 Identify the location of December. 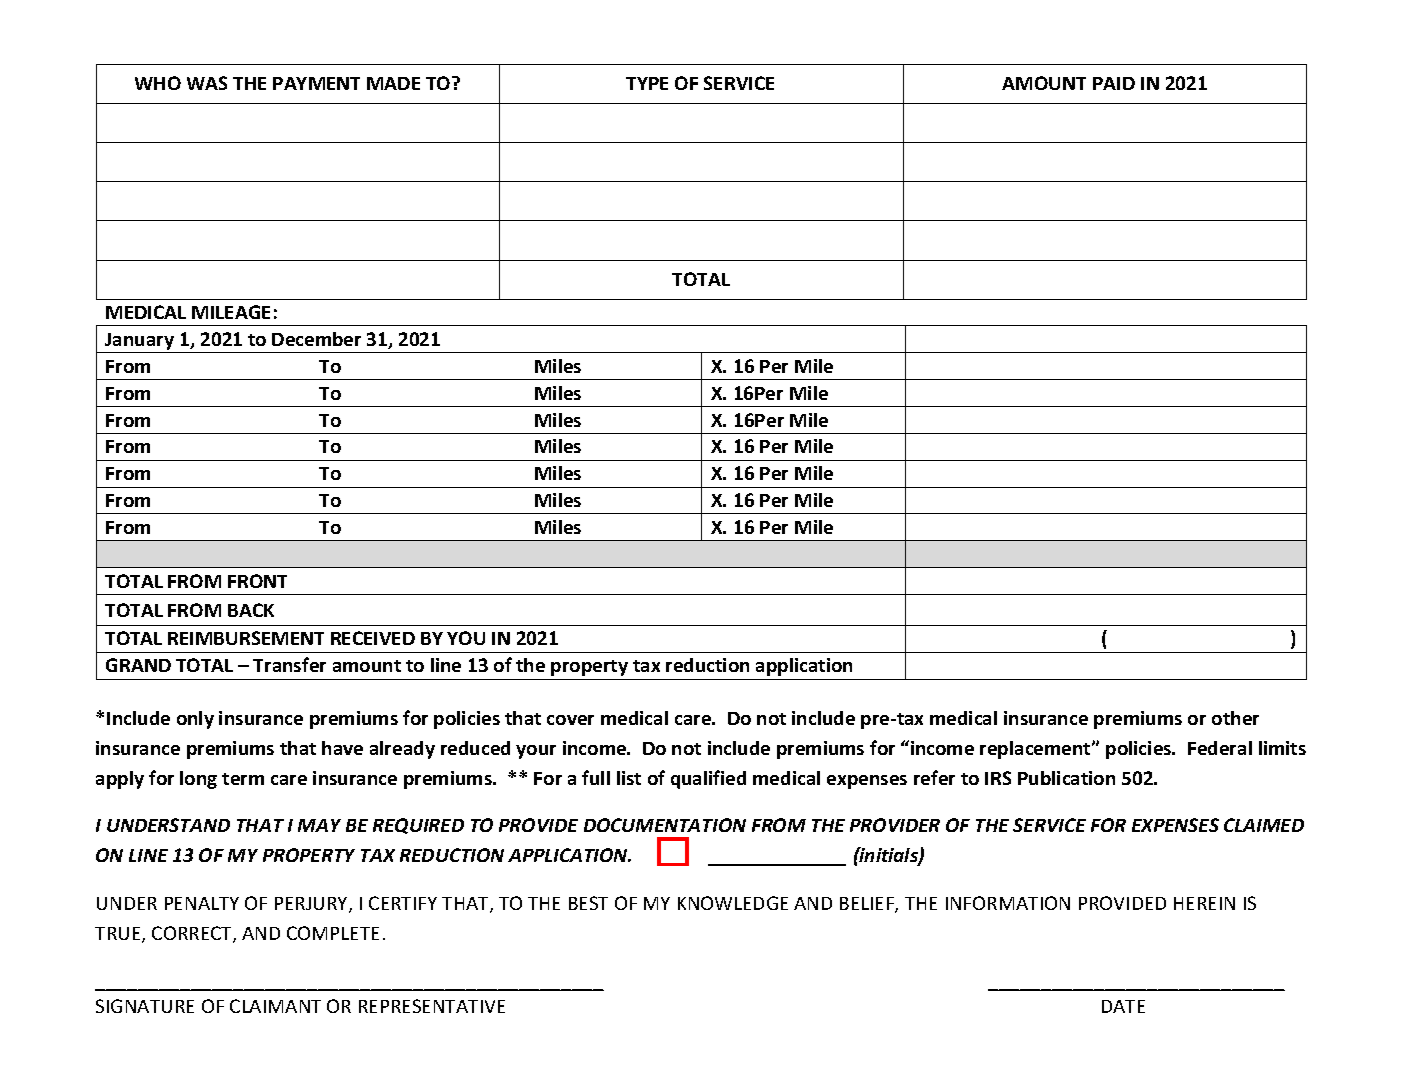
(316, 339).
